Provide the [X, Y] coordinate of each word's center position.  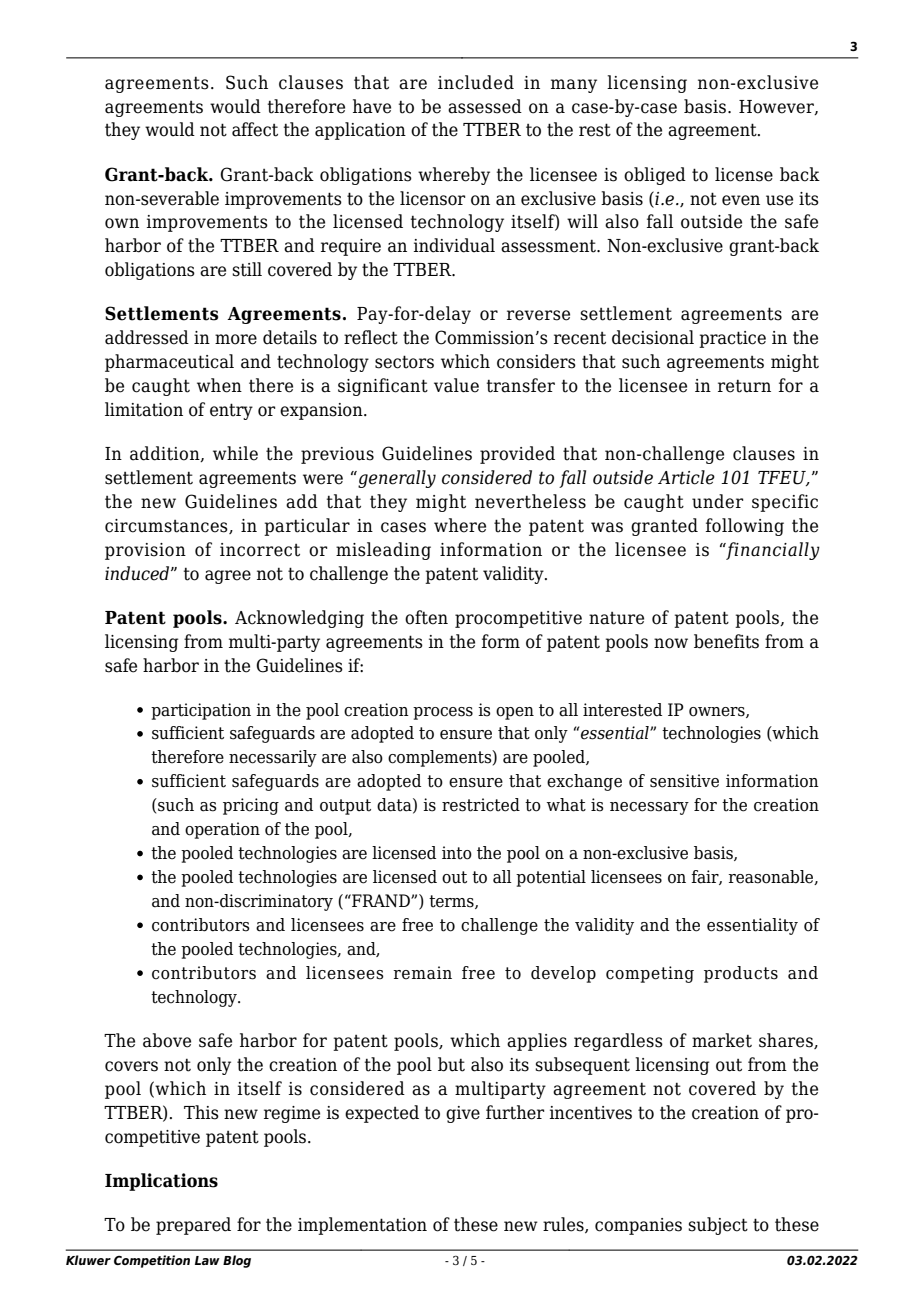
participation [201, 711]
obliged [655, 176]
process [443, 713]
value [456, 385]
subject [718, 1226]
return [744, 386]
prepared [193, 1226]
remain [422, 973]
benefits [726, 641]
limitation [144, 409]
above [167, 1040]
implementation [362, 1226]
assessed [485, 106]
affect [255, 129]
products [741, 974]
